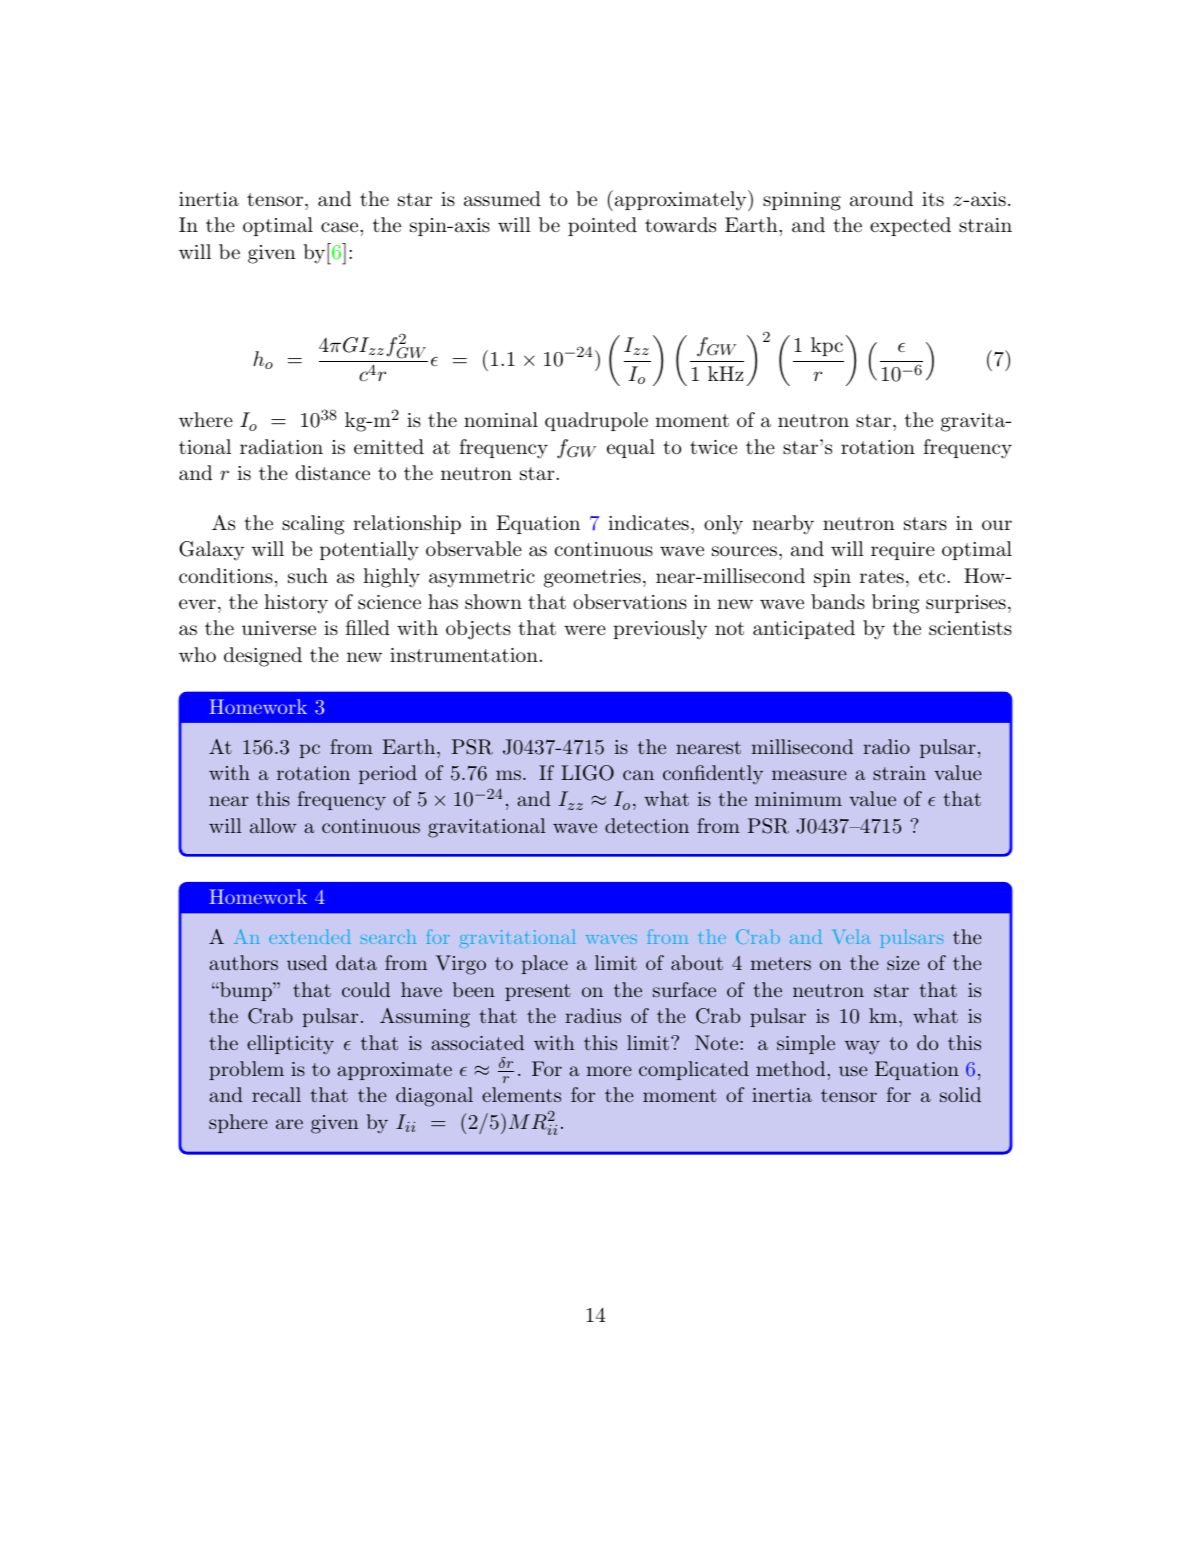 The image size is (1191, 1542). I want to click on require, so click(903, 551).
